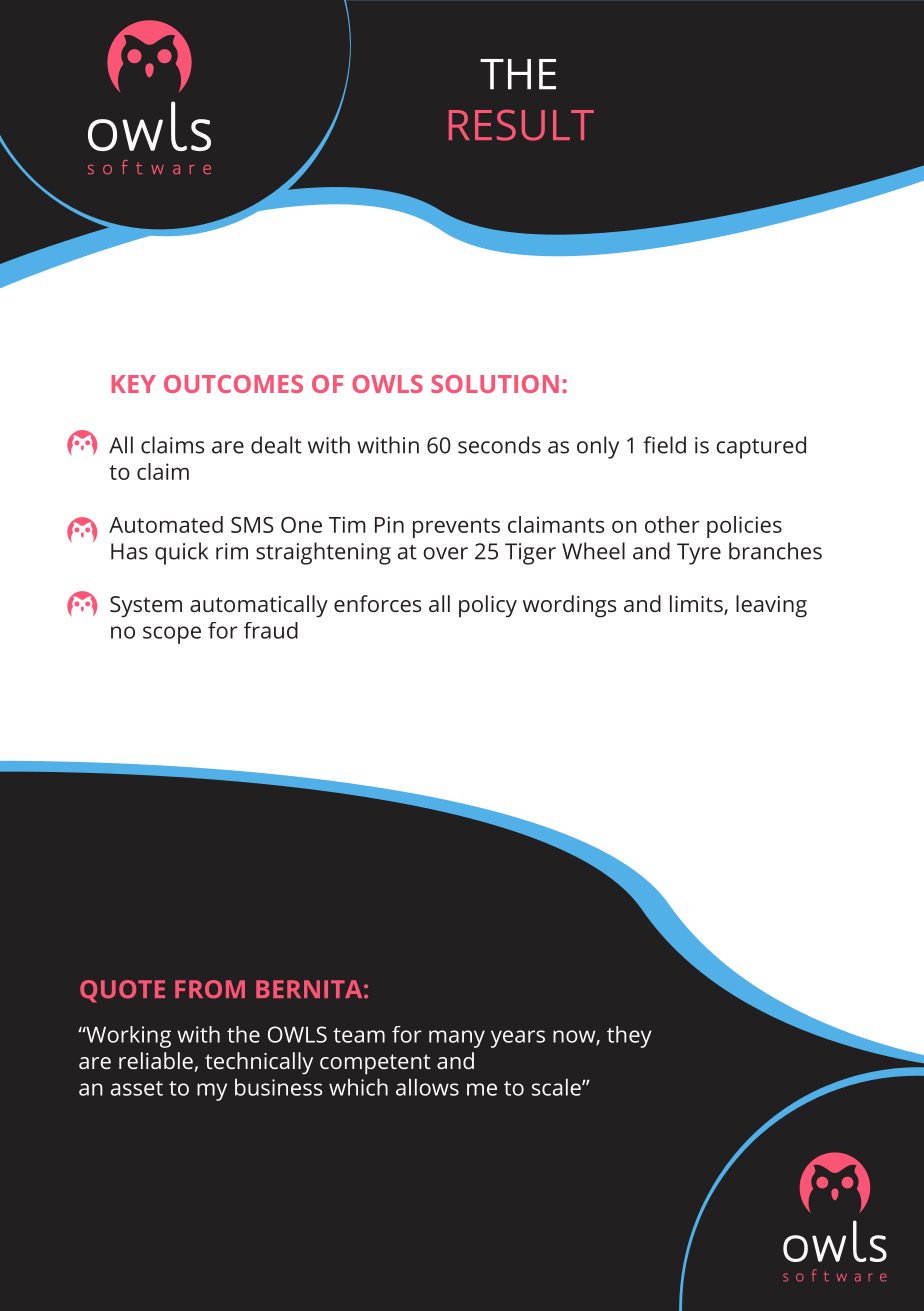 This page has height=1311, width=924. What do you see at coordinates (629, 1037) in the page?
I see `they` at bounding box center [629, 1037].
